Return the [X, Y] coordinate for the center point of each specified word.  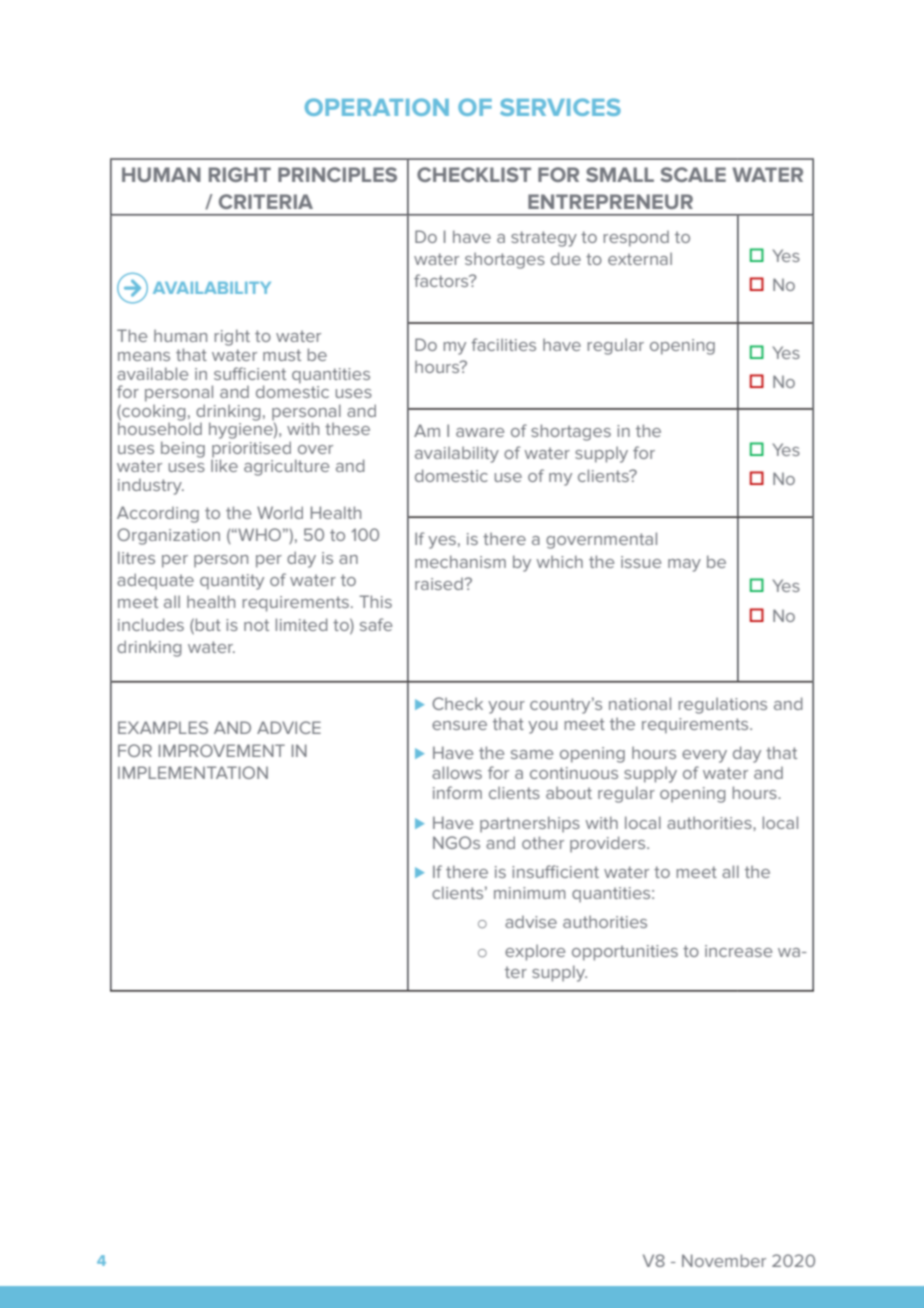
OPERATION [377, 107]
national [640, 703]
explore [535, 952]
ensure [459, 725]
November [724, 1260]
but [207, 624]
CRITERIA [266, 201]
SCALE [693, 174]
